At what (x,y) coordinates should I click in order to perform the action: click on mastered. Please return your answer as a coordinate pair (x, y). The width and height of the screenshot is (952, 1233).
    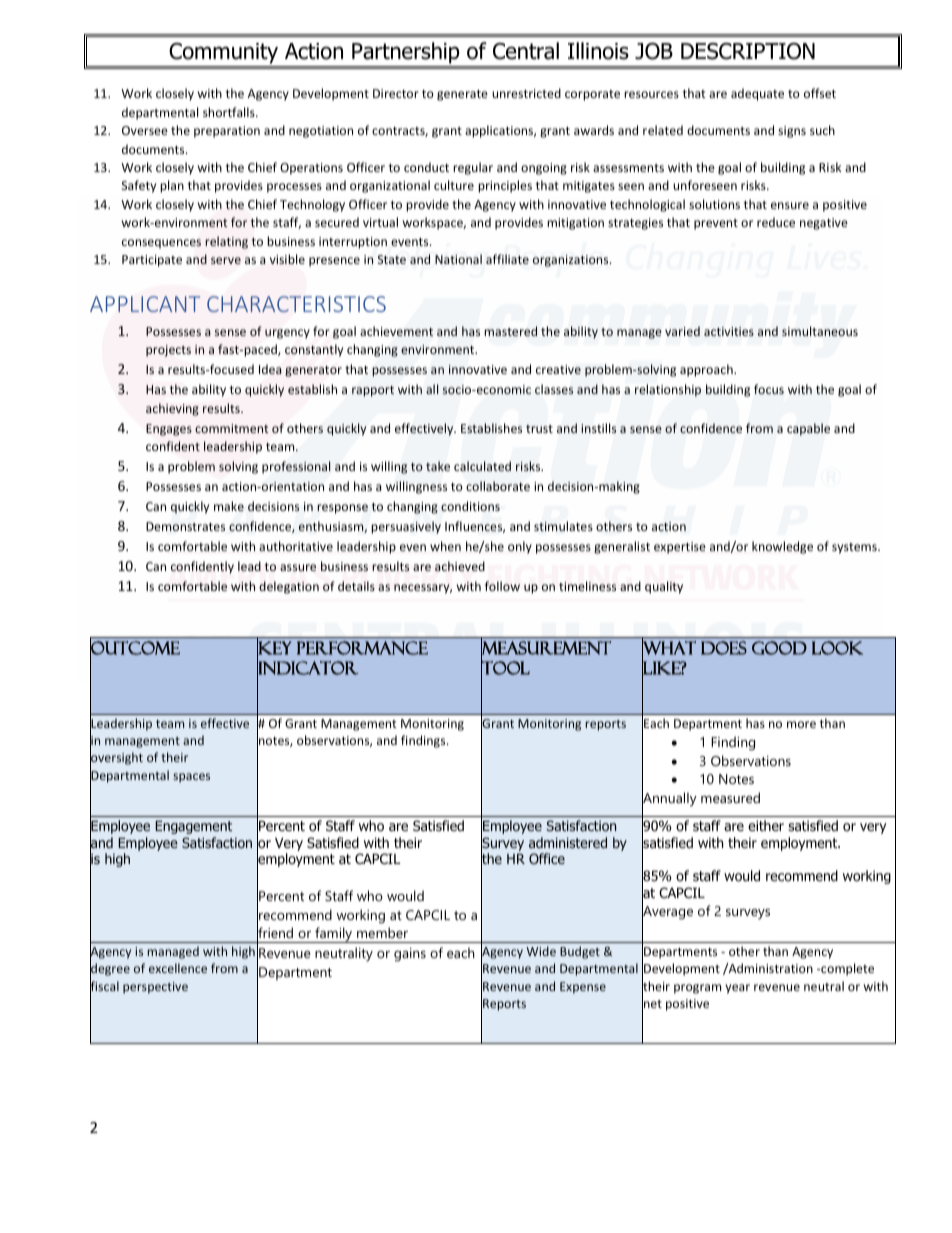
    Looking at the image, I should click on (511, 331).
